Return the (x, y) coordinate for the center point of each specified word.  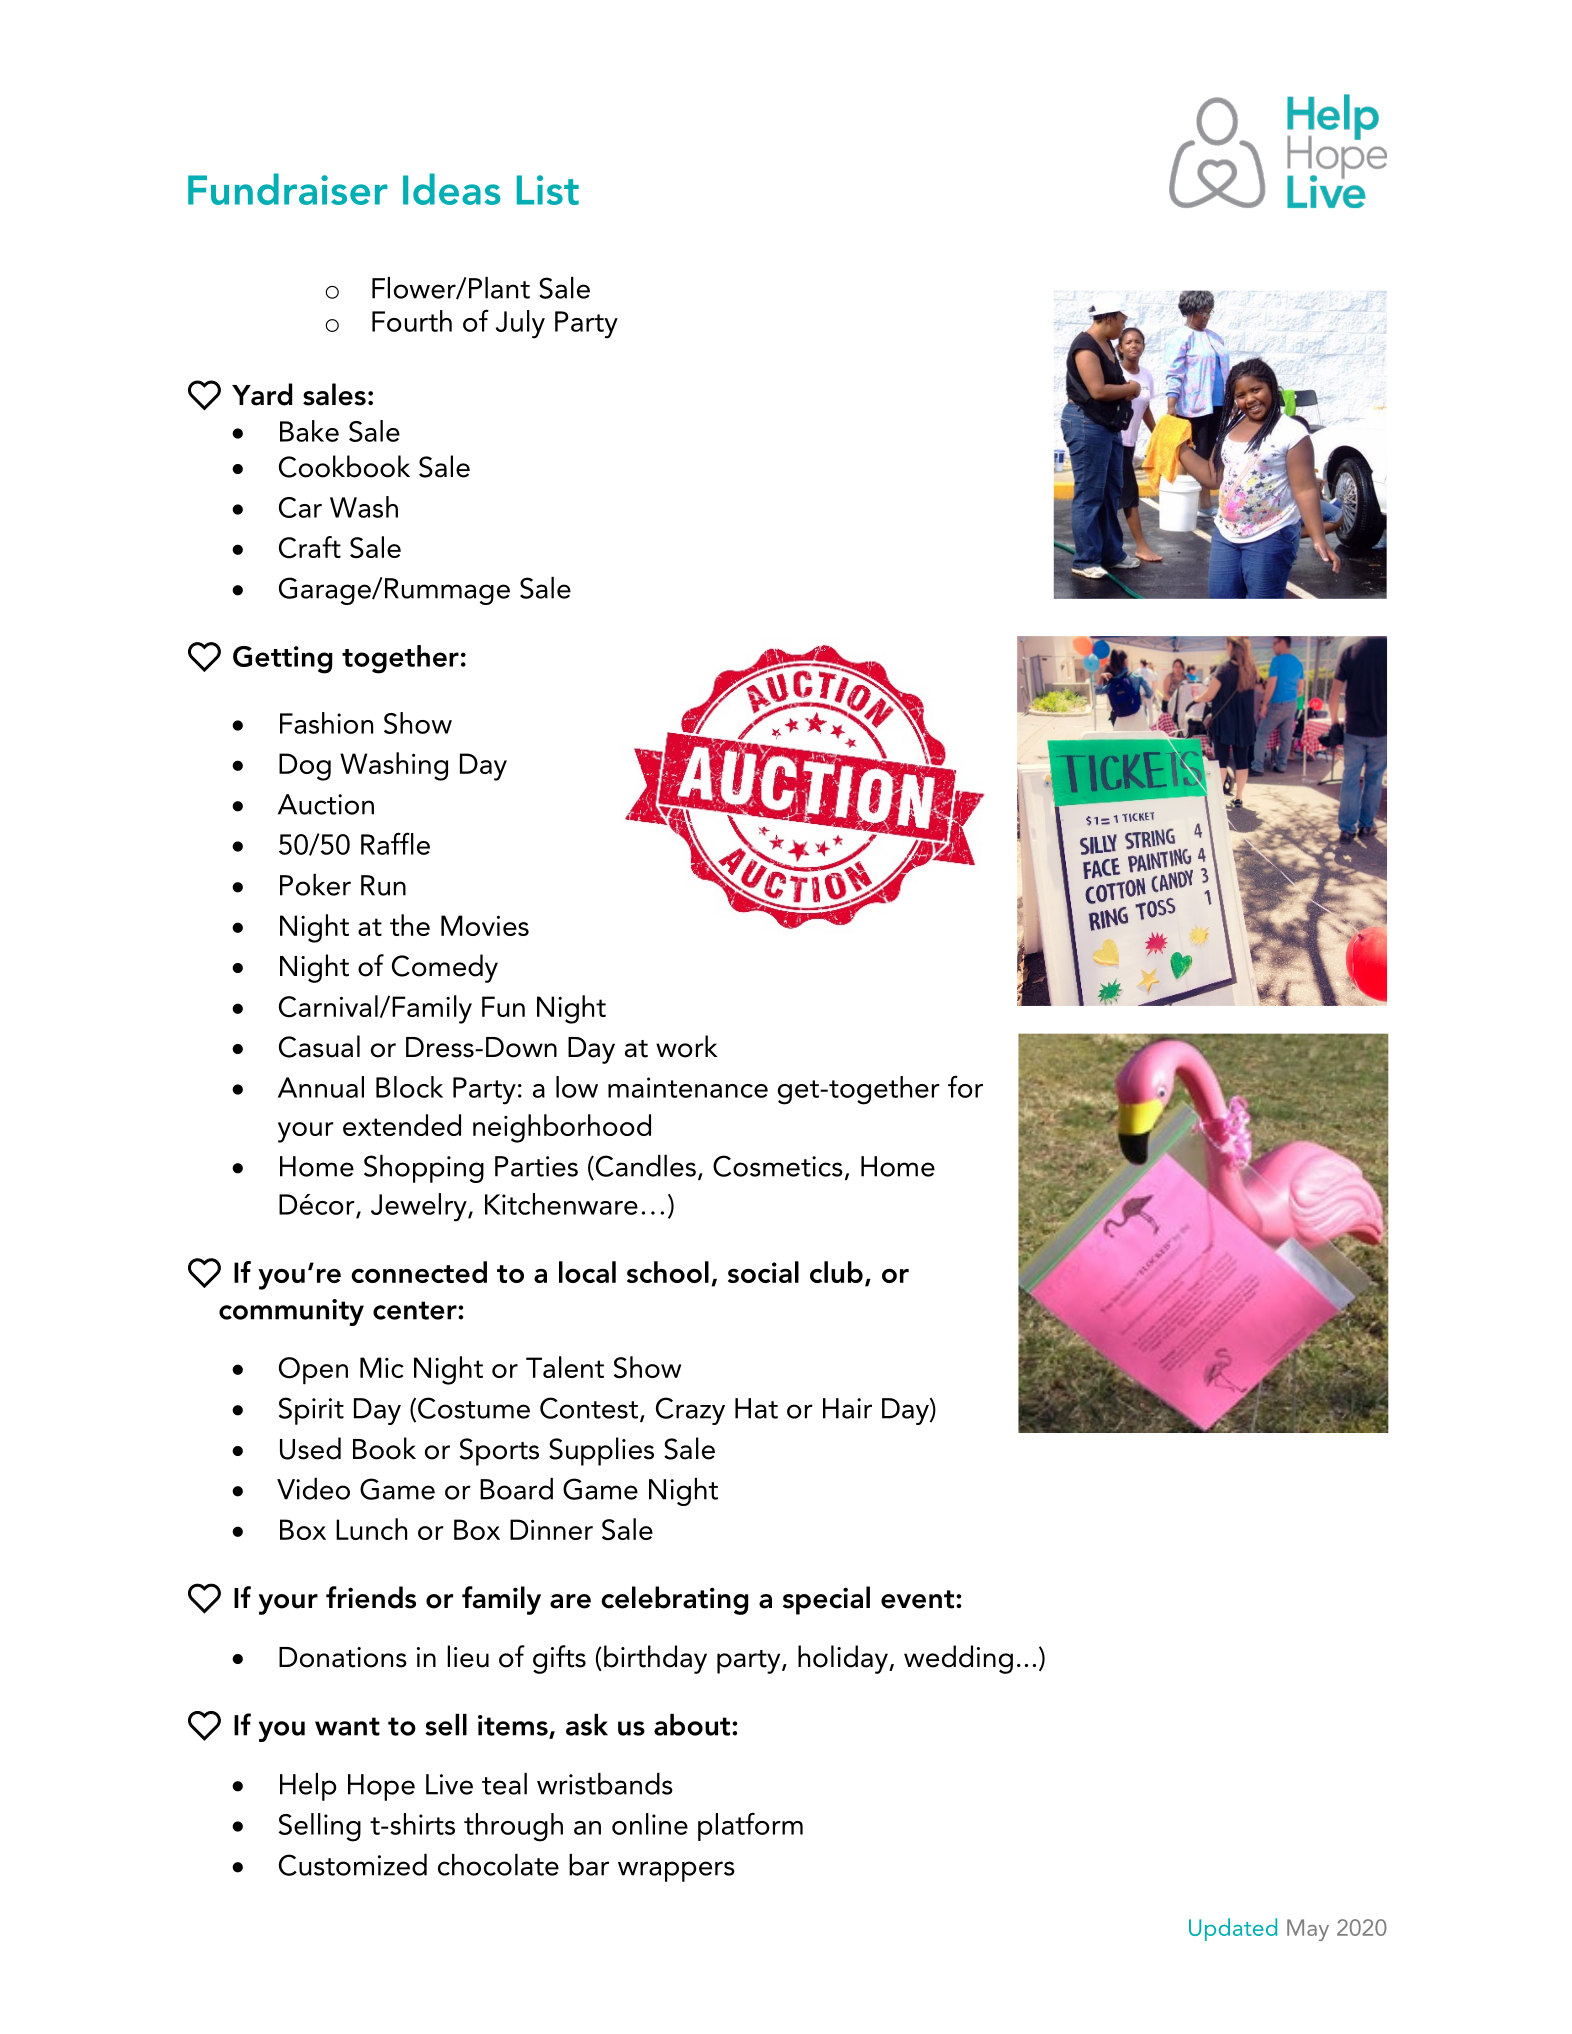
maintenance (688, 1087)
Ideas (452, 189)
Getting (282, 660)
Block (409, 1087)
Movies (485, 925)
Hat (756, 1408)
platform (750, 1826)
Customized (353, 1865)
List (548, 190)
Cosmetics (778, 1166)
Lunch (371, 1529)
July (520, 324)
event (919, 1599)
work (687, 1046)
